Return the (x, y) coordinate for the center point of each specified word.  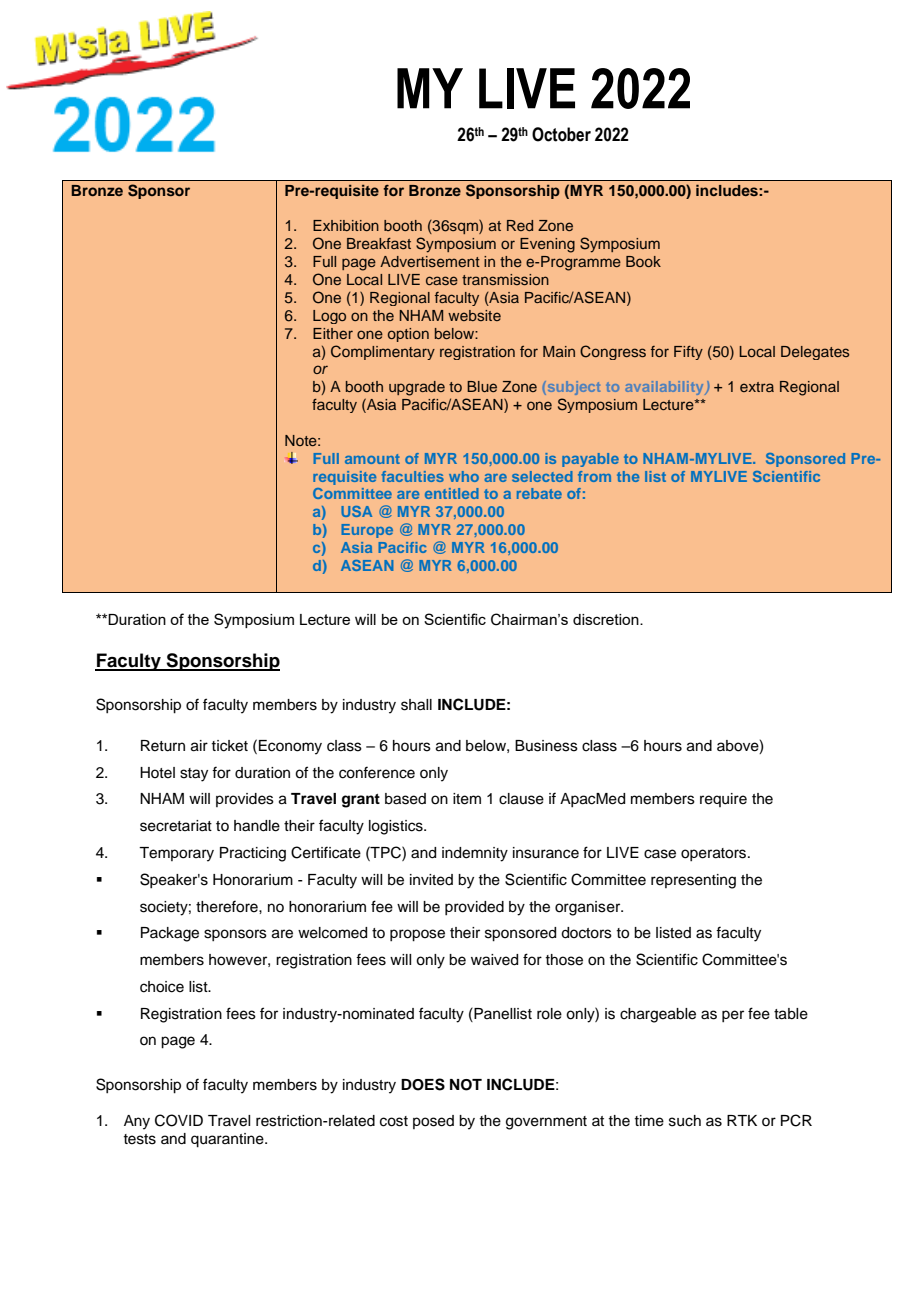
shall (416, 705)
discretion (607, 619)
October (561, 134)
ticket (229, 746)
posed (433, 1122)
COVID (179, 1120)
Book (643, 261)
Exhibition (346, 225)
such (685, 1121)
